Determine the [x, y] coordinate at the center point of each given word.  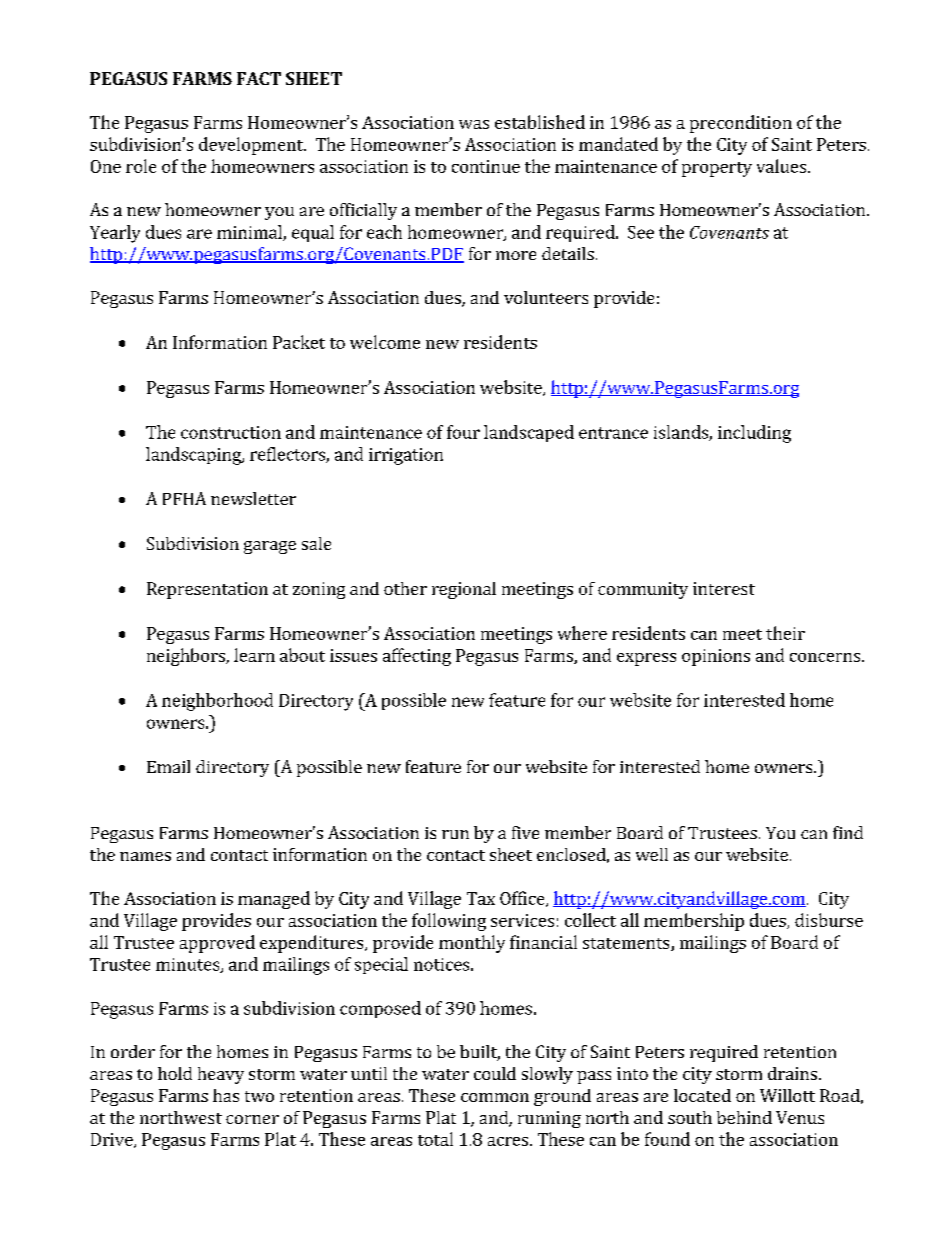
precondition [741, 124]
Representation [207, 590]
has [226, 1095]
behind [744, 1117]
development [252, 146]
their [785, 633]
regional [464, 590]
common [495, 1097]
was [474, 124]
